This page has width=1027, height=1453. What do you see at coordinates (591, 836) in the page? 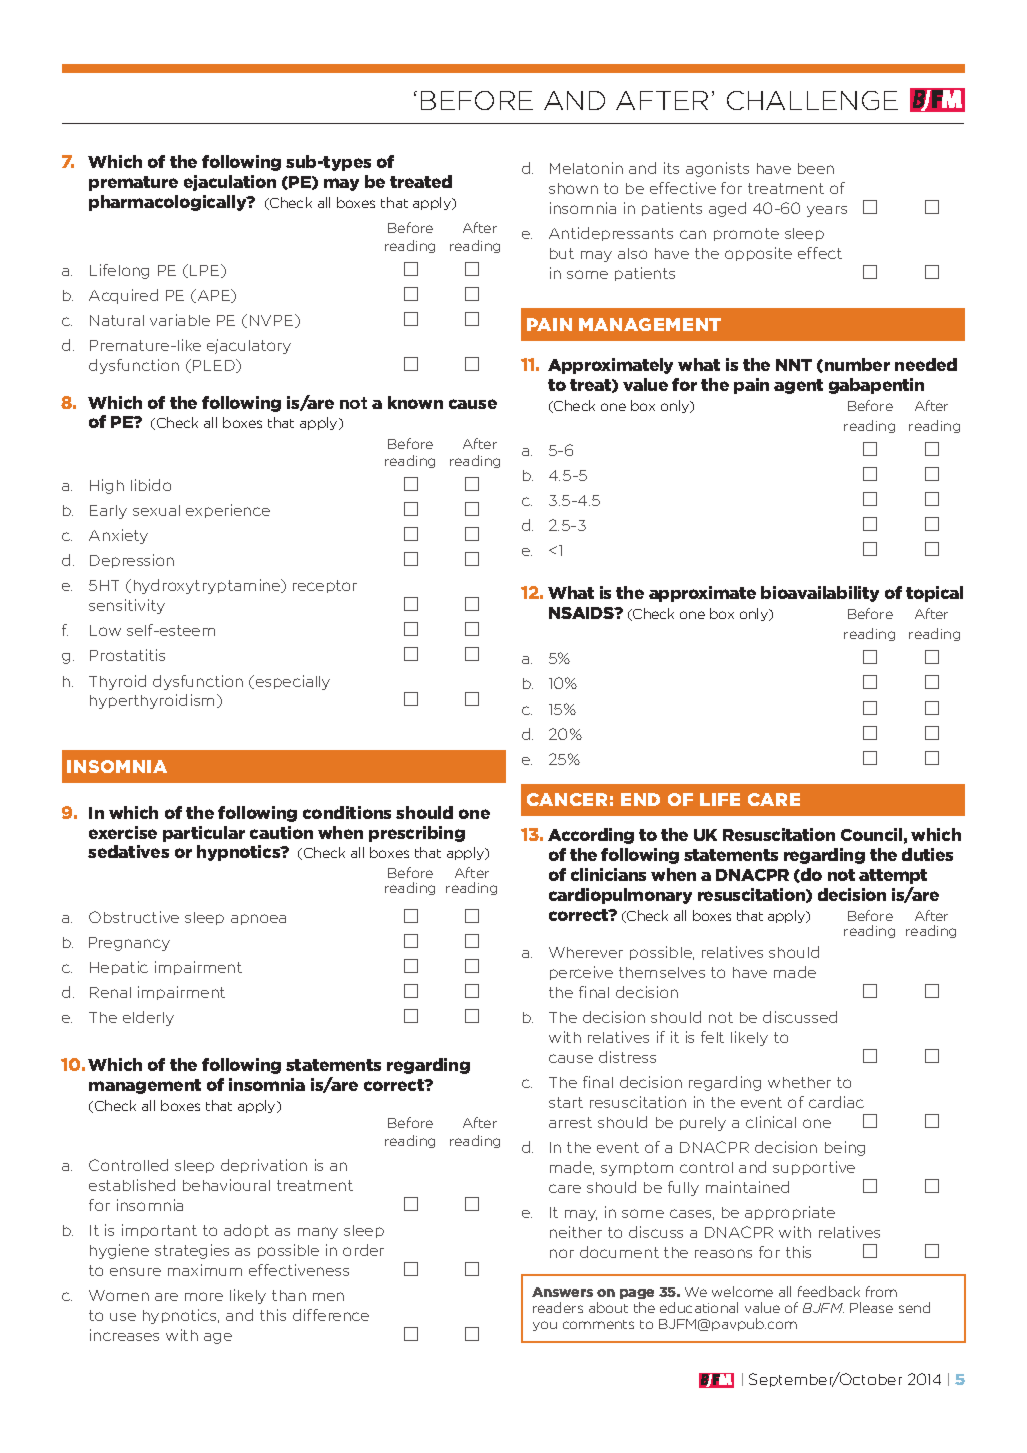
I see `According` at bounding box center [591, 836].
